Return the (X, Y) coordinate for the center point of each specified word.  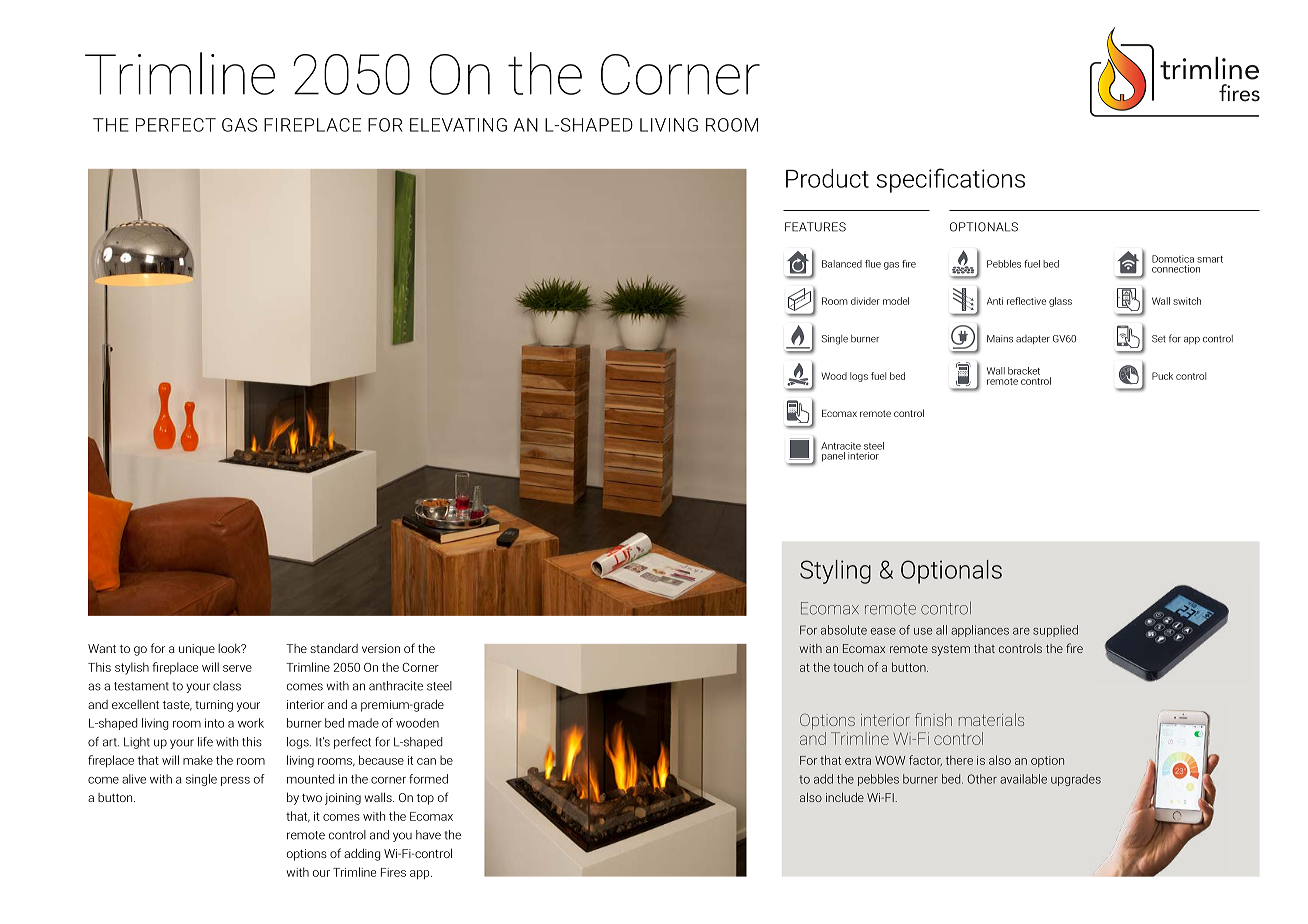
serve (237, 668)
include (845, 797)
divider (865, 301)
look (230, 648)
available (1023, 779)
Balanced (842, 264)
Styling (835, 572)
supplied (1055, 631)
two (312, 798)
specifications (950, 180)
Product (827, 178)
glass (1060, 302)
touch (848, 667)
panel (834, 455)
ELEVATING (458, 125)
